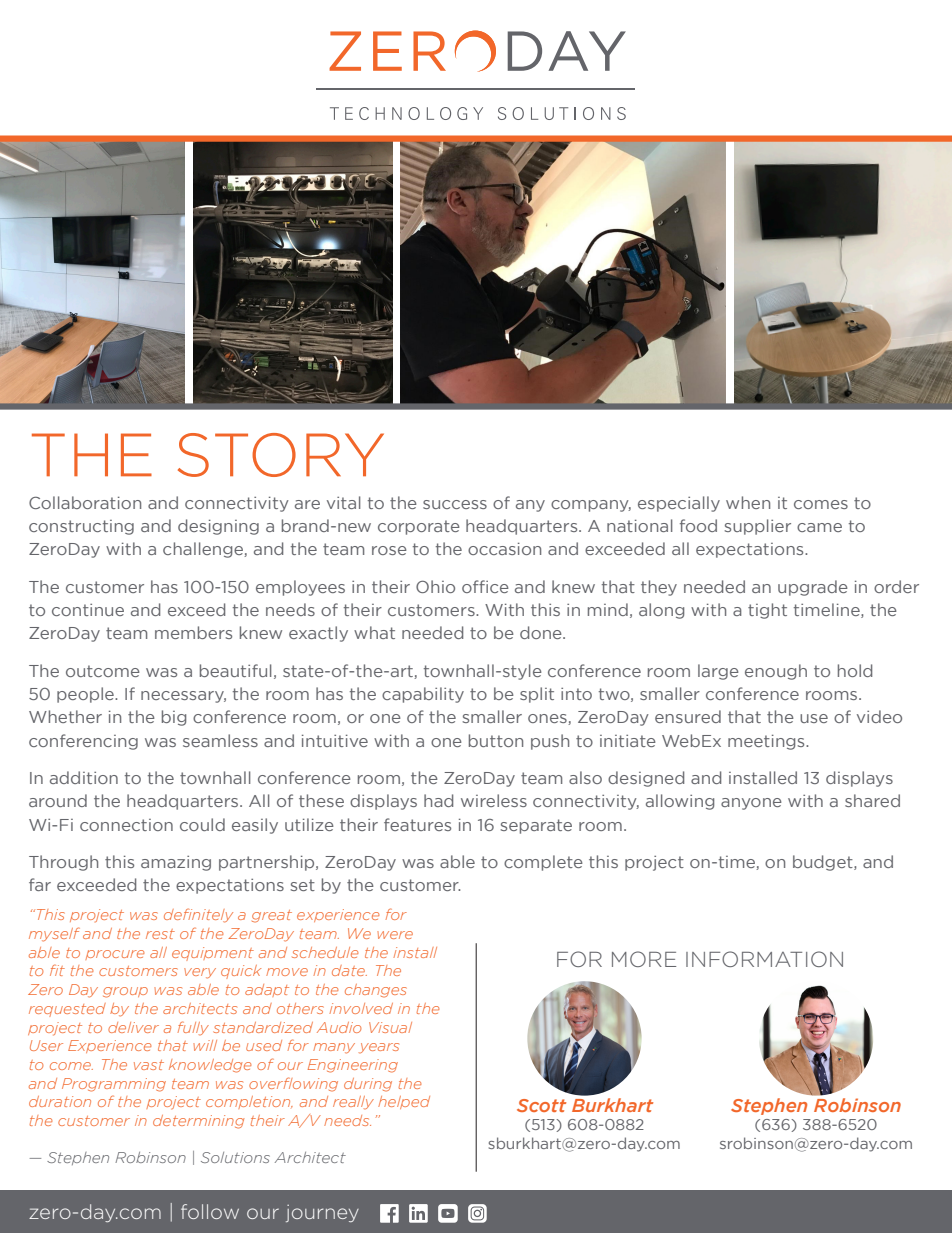 The image size is (952, 1233). I want to click on when, so click(748, 502).
